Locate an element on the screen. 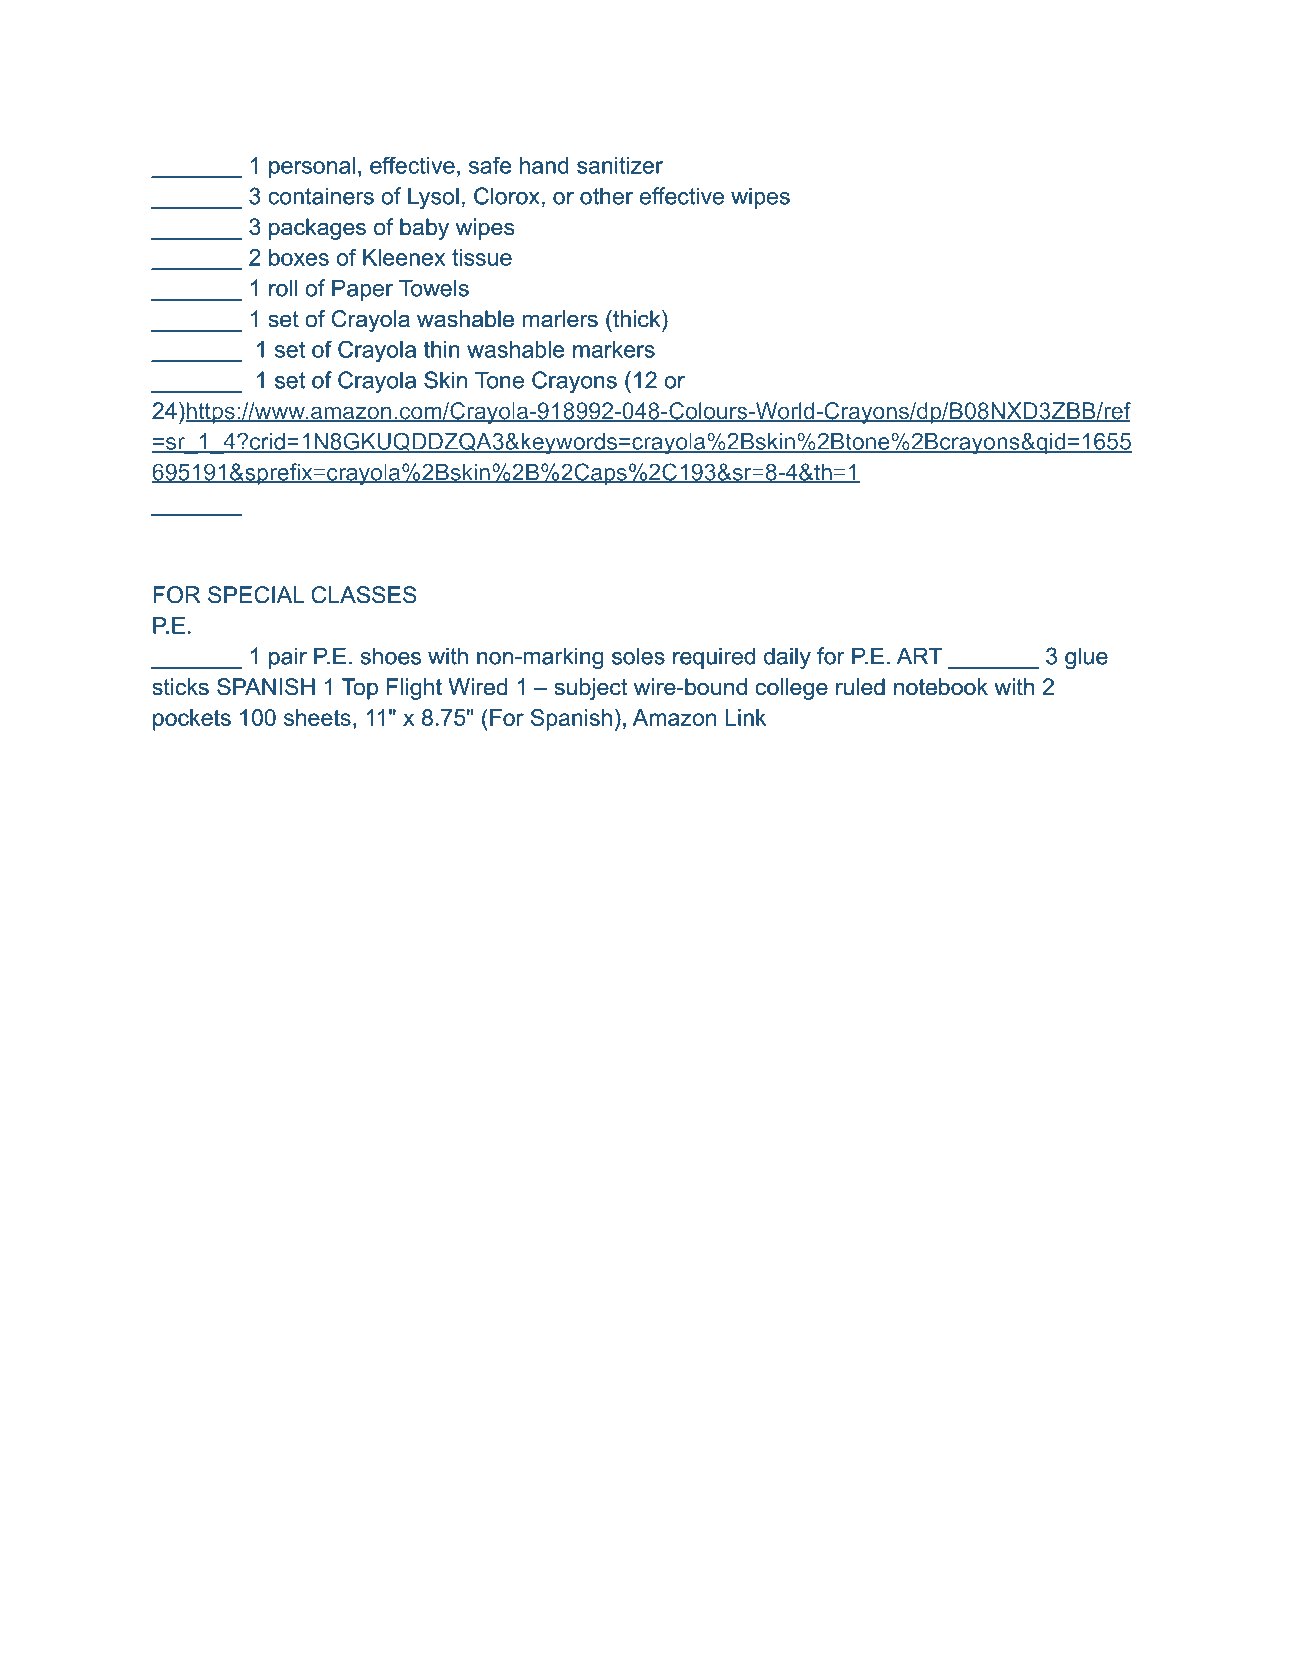  ART is located at coordinates (920, 656).
